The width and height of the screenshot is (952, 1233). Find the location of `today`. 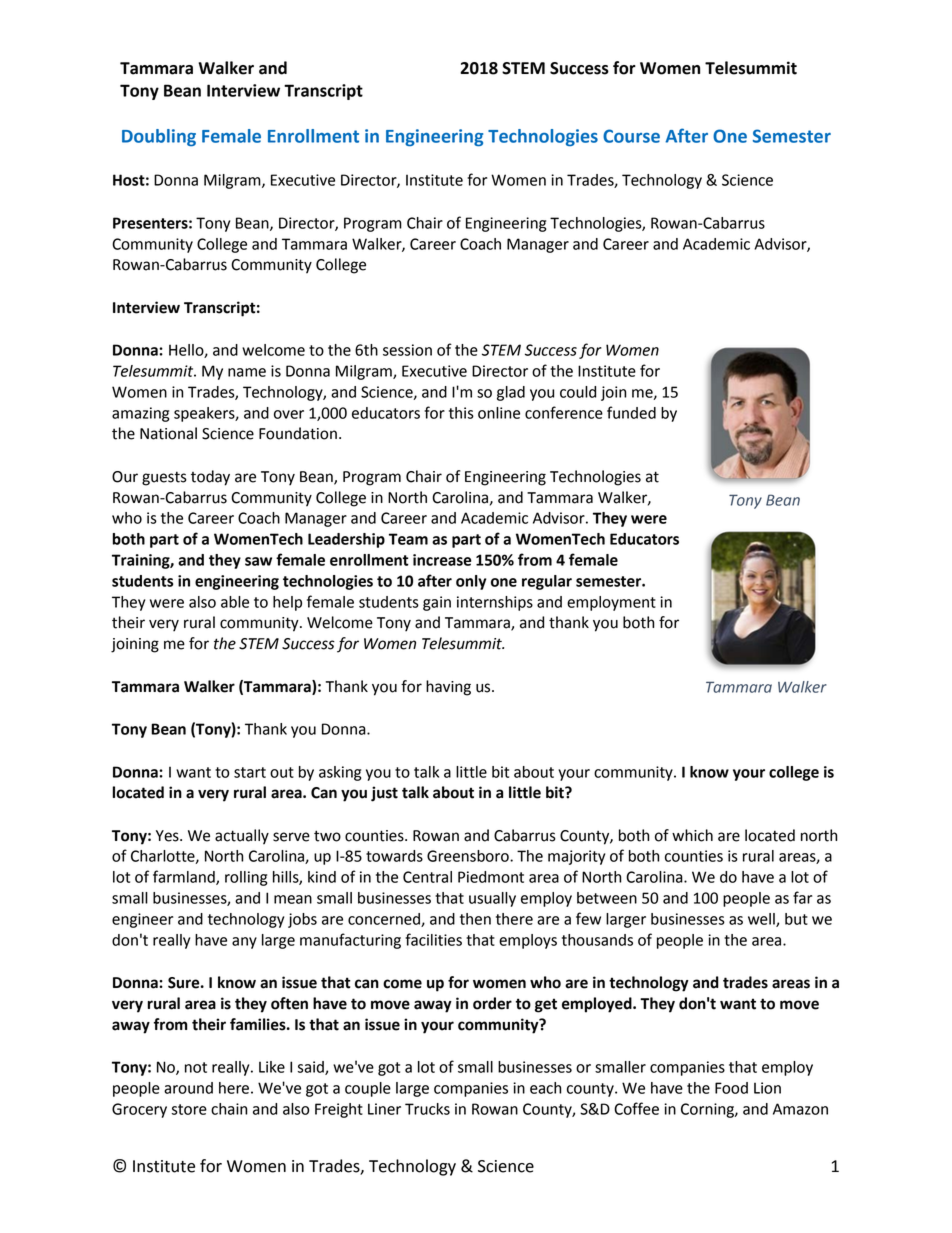

today is located at coordinates (210, 478).
